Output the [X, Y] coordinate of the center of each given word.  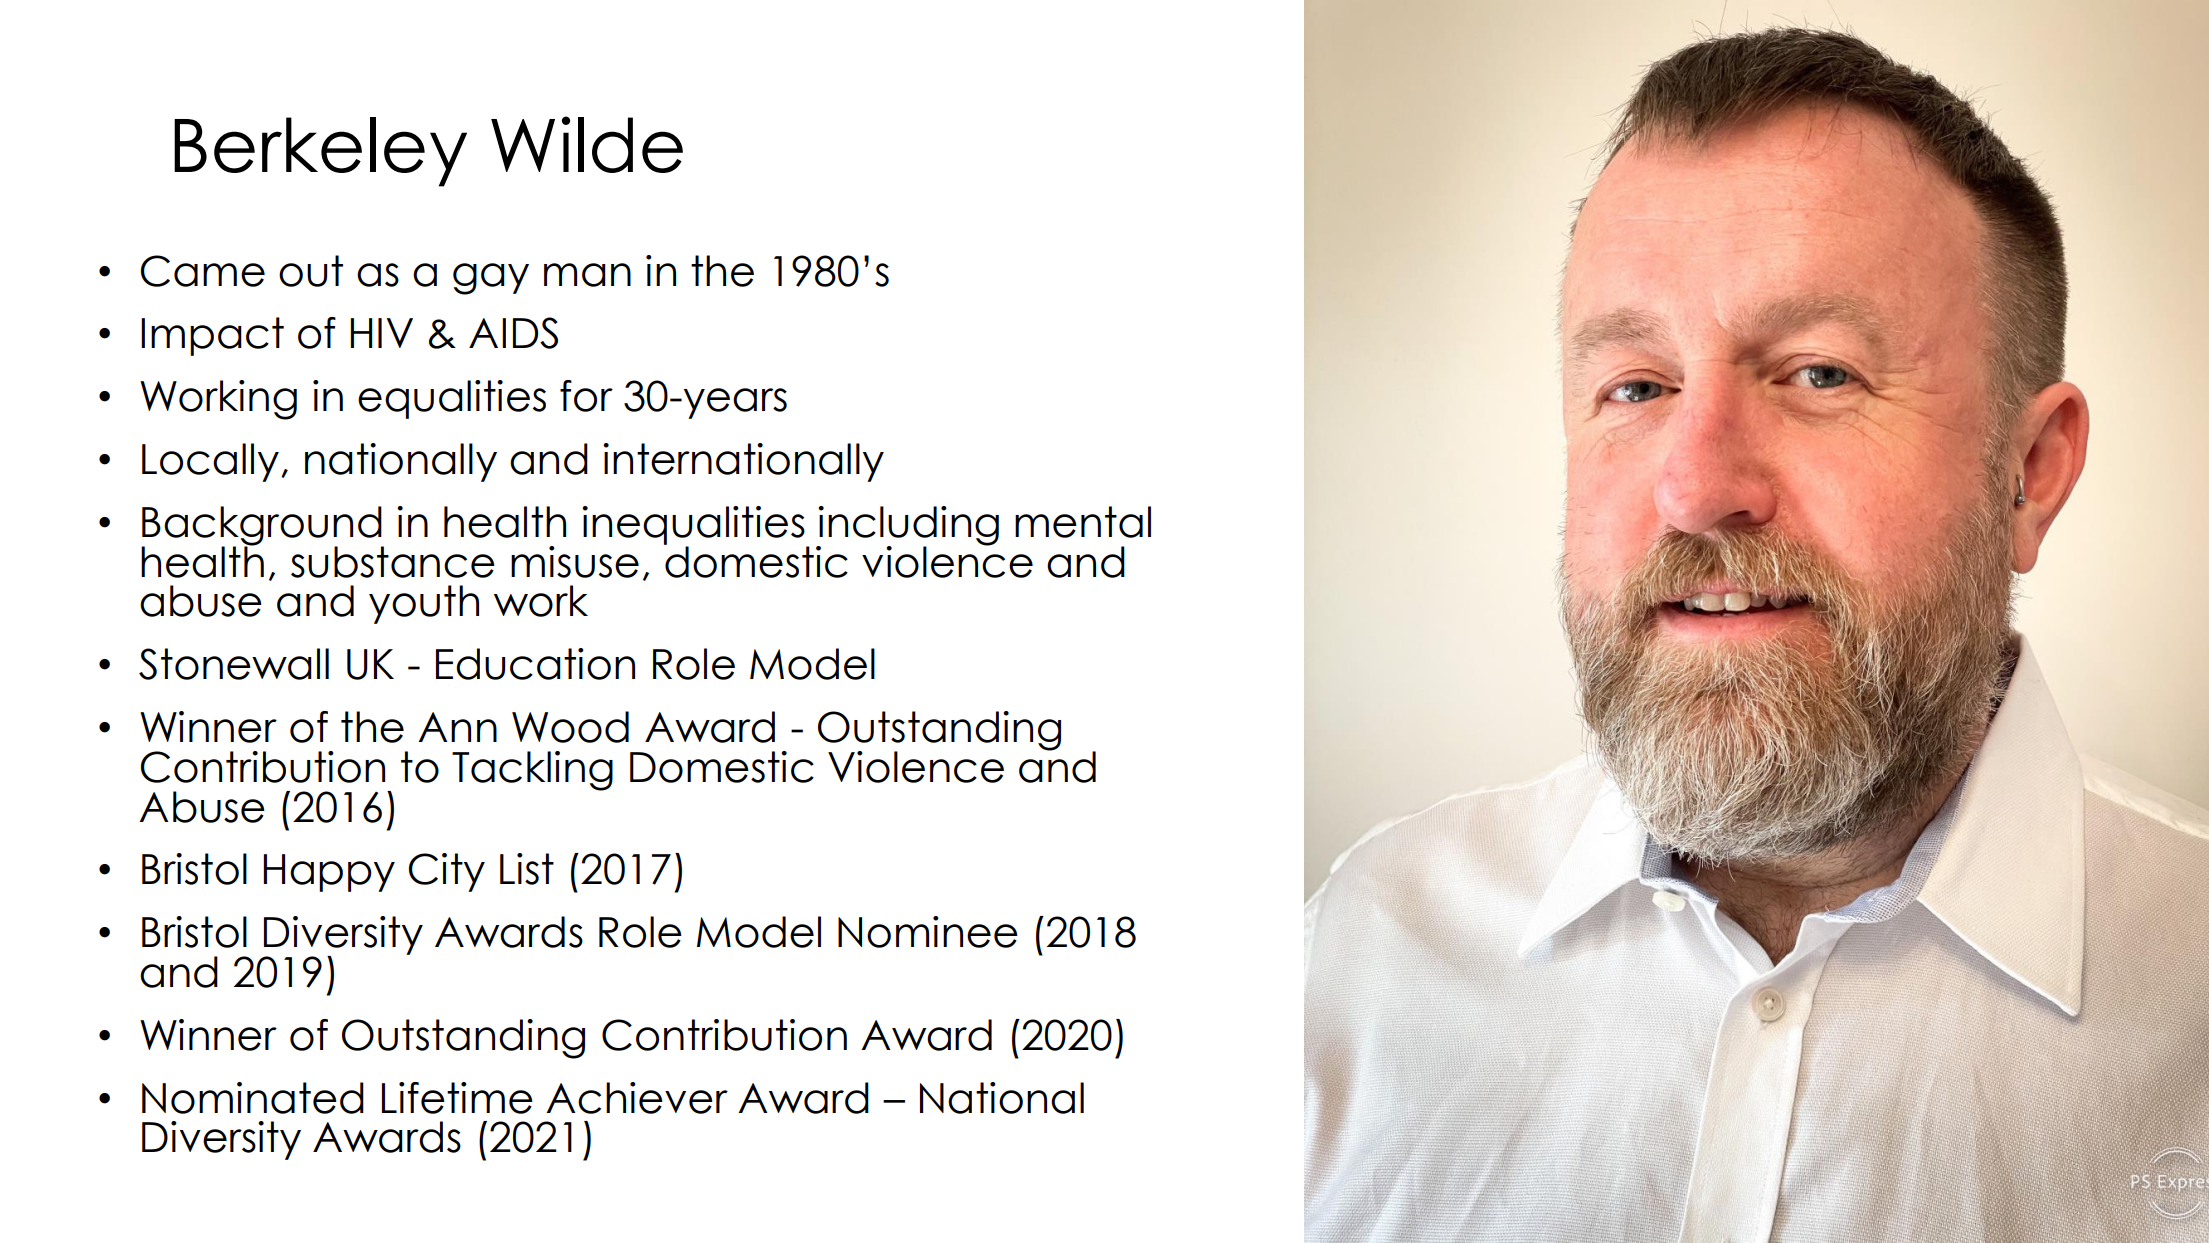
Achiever [637, 1098]
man [587, 275]
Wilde [587, 144]
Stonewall [234, 664]
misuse [575, 562]
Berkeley [320, 152]
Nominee [928, 932]
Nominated [253, 1098]
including [907, 527]
